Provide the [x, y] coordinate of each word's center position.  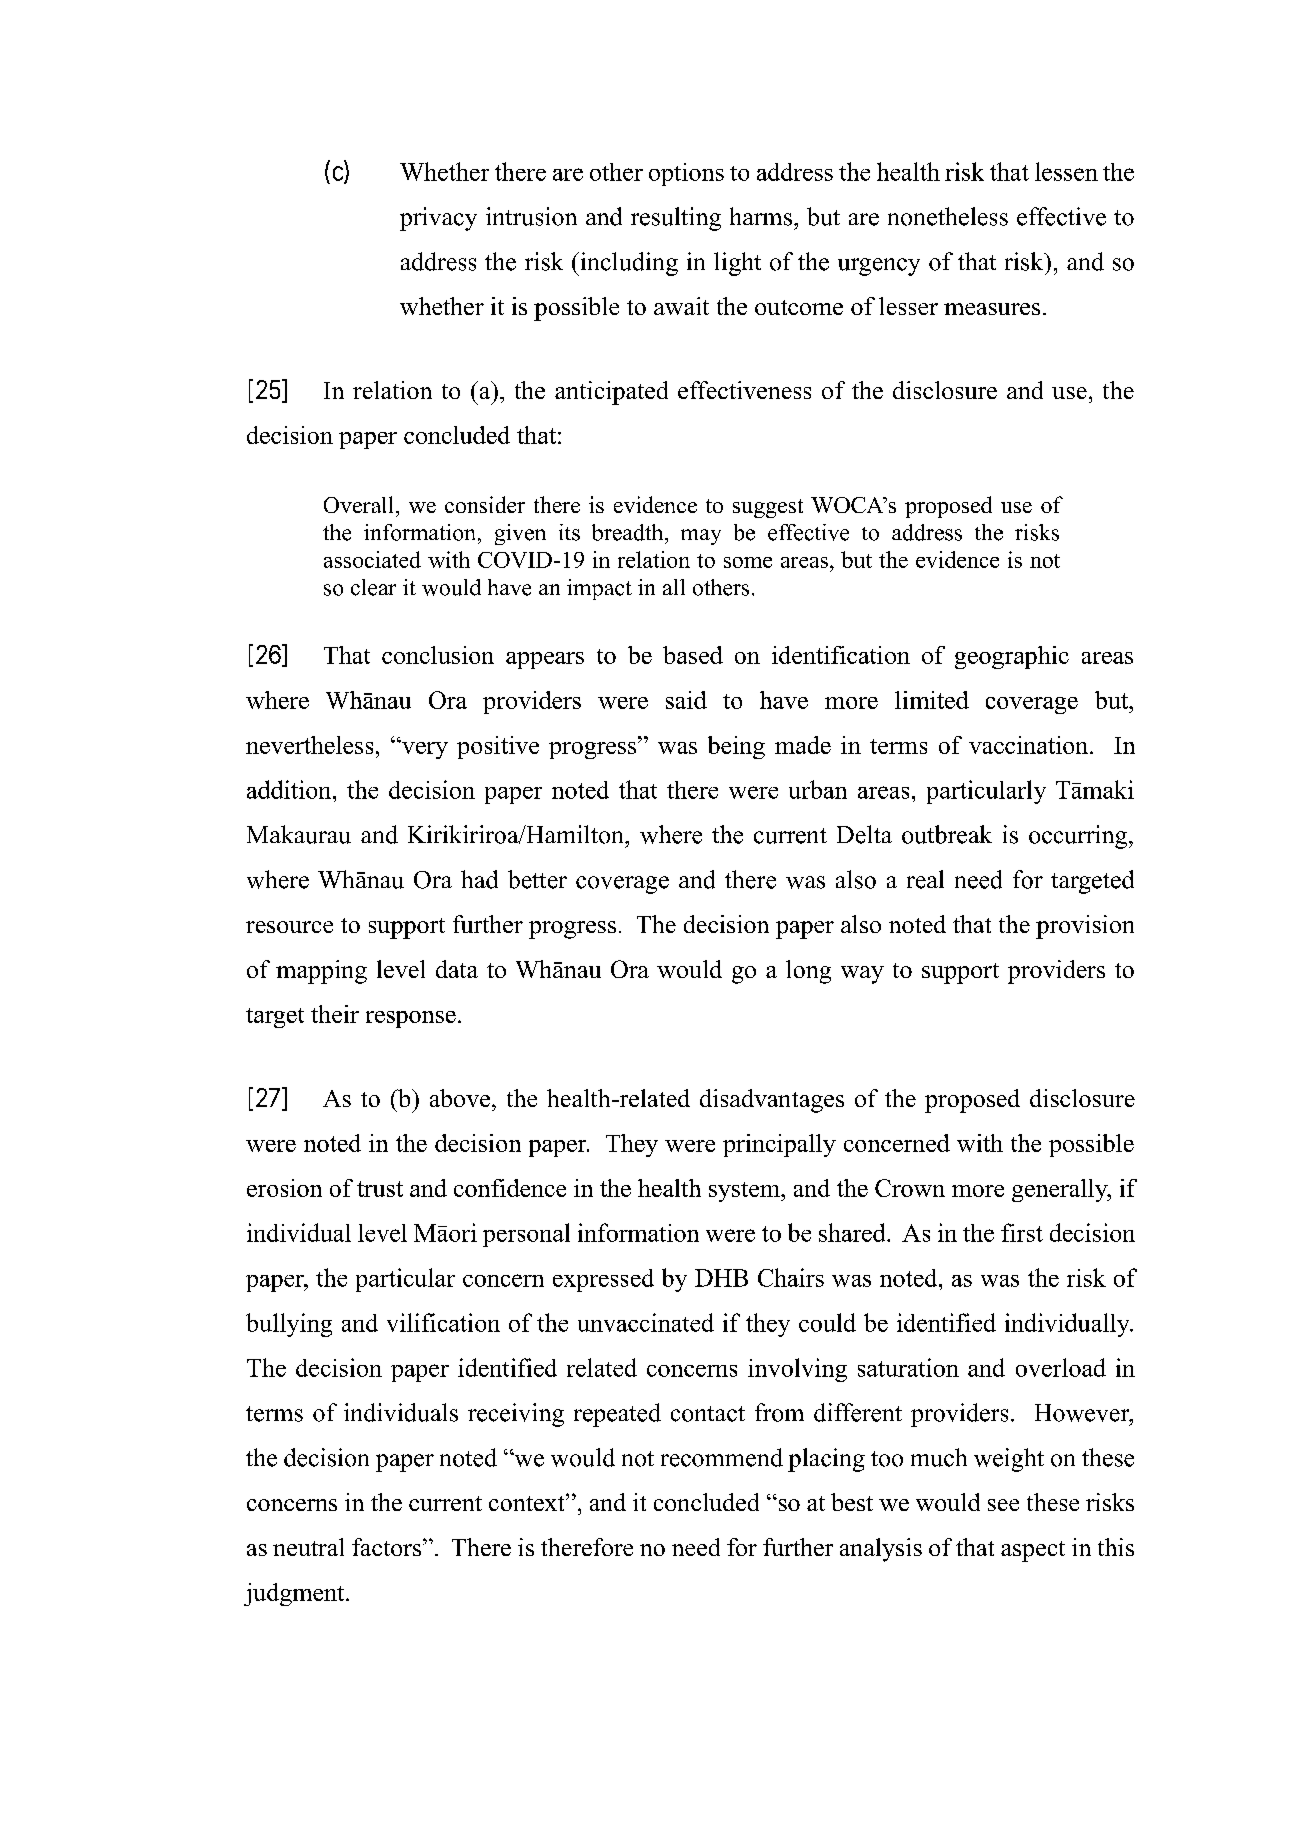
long [808, 972]
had [479, 879]
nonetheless [948, 216]
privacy [438, 219]
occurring [1079, 837]
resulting [676, 219]
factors [386, 1547]
